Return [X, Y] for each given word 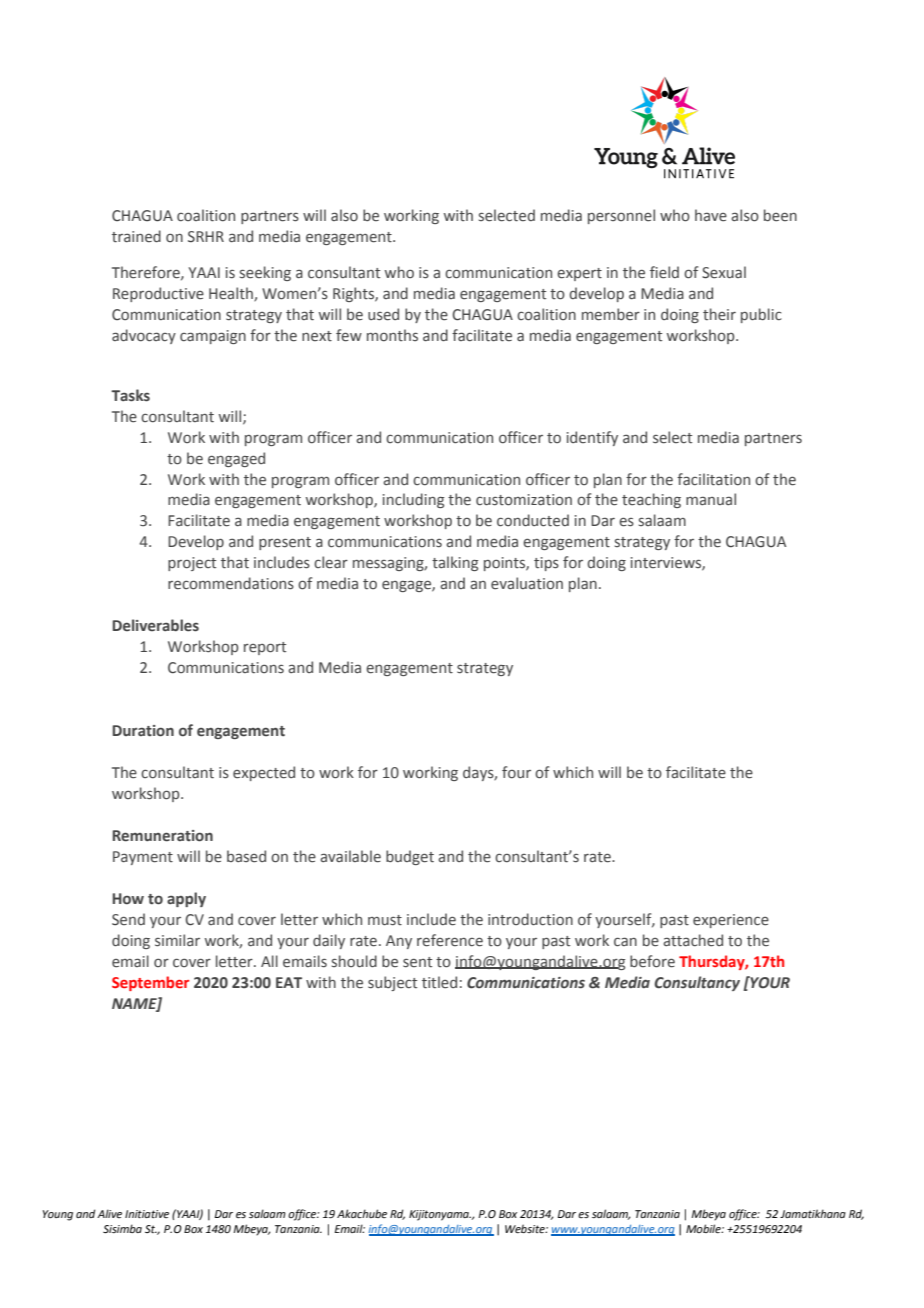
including [413, 500]
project [192, 564]
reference [450, 940]
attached [693, 940]
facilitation [713, 479]
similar [177, 940]
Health [232, 294]
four [516, 772]
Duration [143, 731]
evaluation [527, 583]
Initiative [147, 1214]
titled [439, 982]
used [383, 314]
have [711, 215]
